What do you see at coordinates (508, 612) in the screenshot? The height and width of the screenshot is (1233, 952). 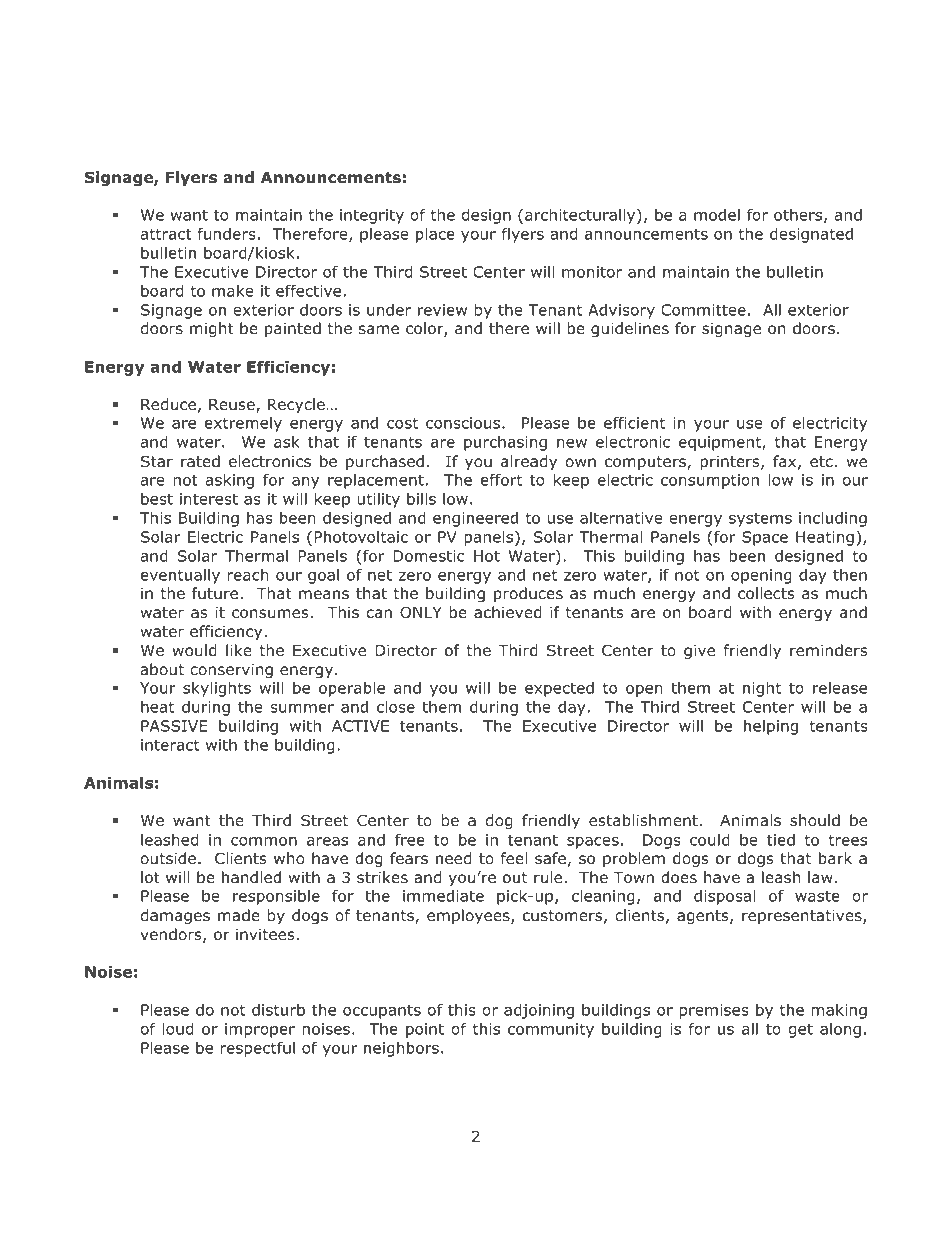 I see `achieved` at bounding box center [508, 612].
